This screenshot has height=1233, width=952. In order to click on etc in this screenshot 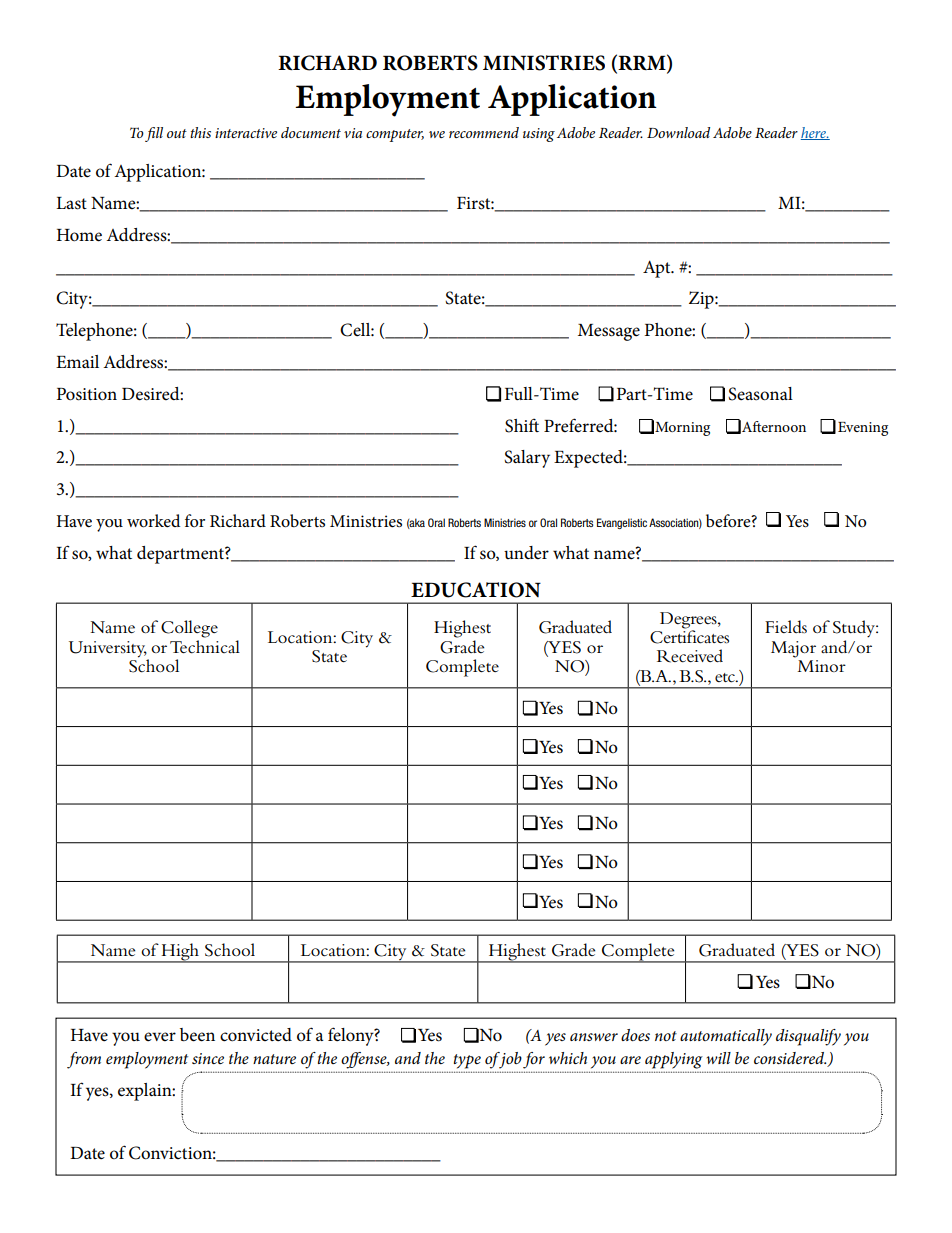, I will do `click(726, 678)`.
